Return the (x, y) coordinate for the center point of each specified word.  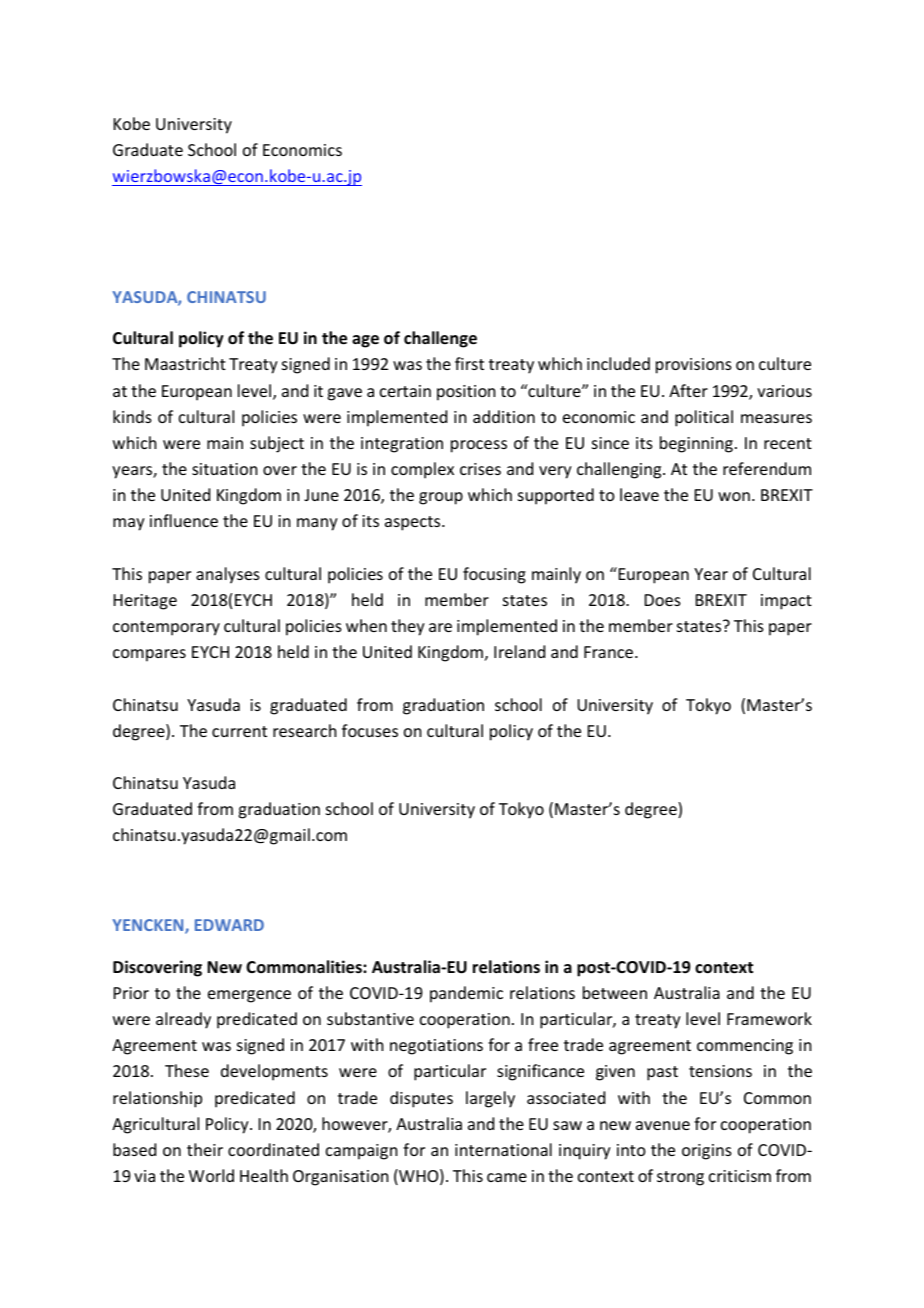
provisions (694, 366)
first (469, 363)
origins (707, 1152)
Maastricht (185, 363)
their (205, 1149)
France (610, 652)
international (503, 1149)
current (239, 731)
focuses (370, 730)
